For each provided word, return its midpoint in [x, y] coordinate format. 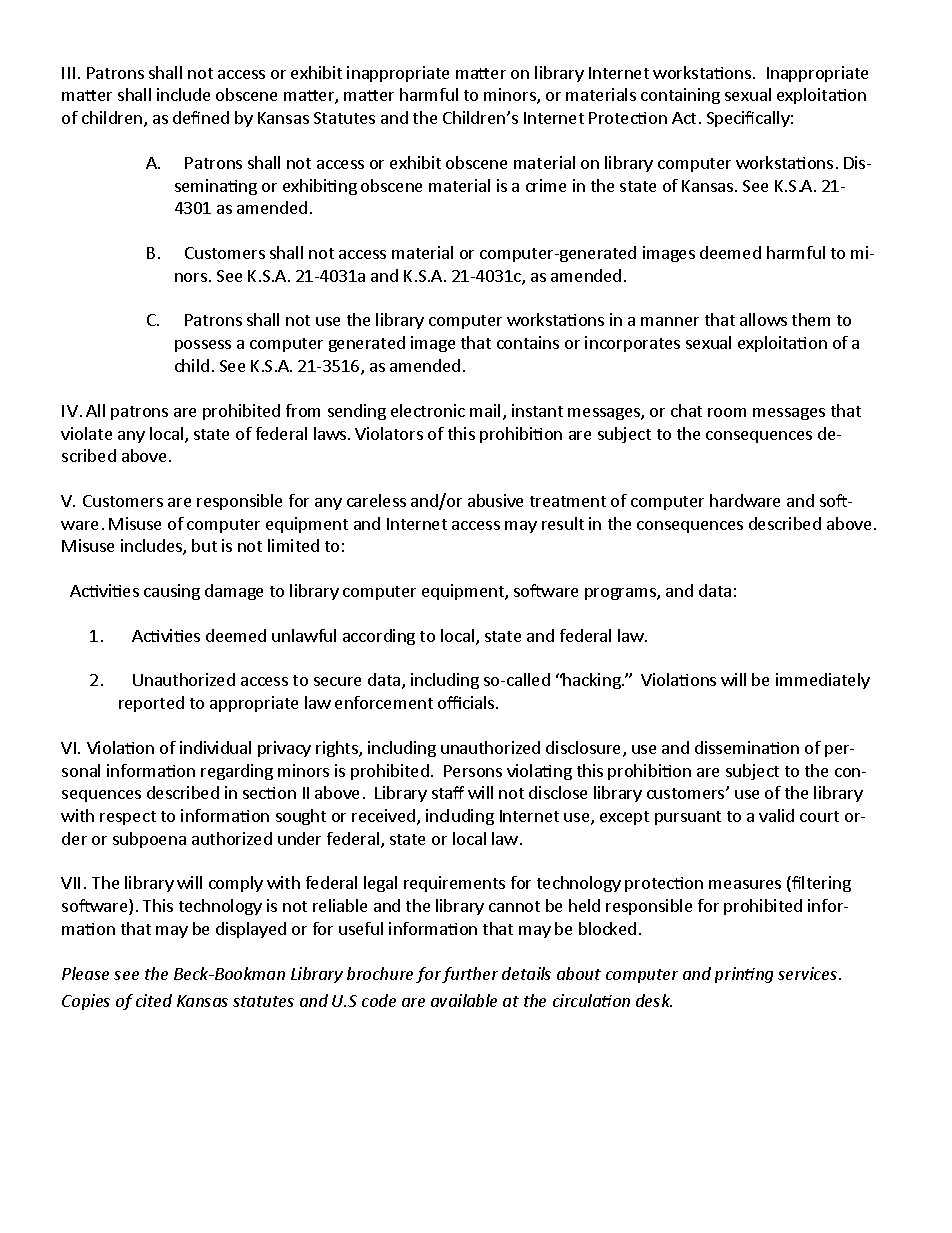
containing [680, 96]
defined [201, 117]
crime [546, 185]
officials [467, 702]
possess [203, 346]
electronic [428, 410]
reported [151, 704]
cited [154, 1000]
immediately [823, 681]
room [727, 412]
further [470, 975]
